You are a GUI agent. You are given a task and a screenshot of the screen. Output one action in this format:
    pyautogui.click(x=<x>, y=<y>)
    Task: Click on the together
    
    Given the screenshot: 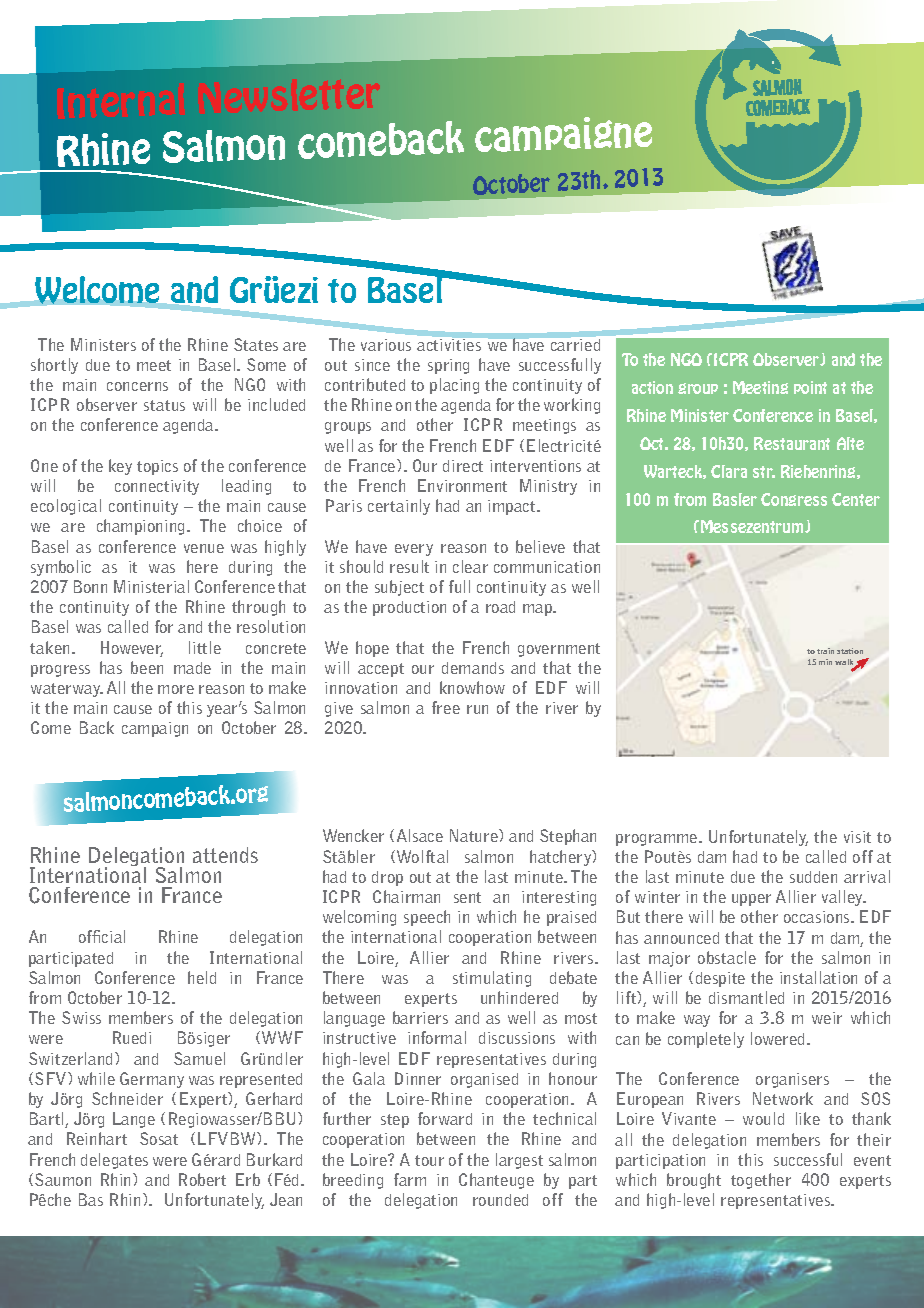 What is the action you would take?
    pyautogui.click(x=761, y=1181)
